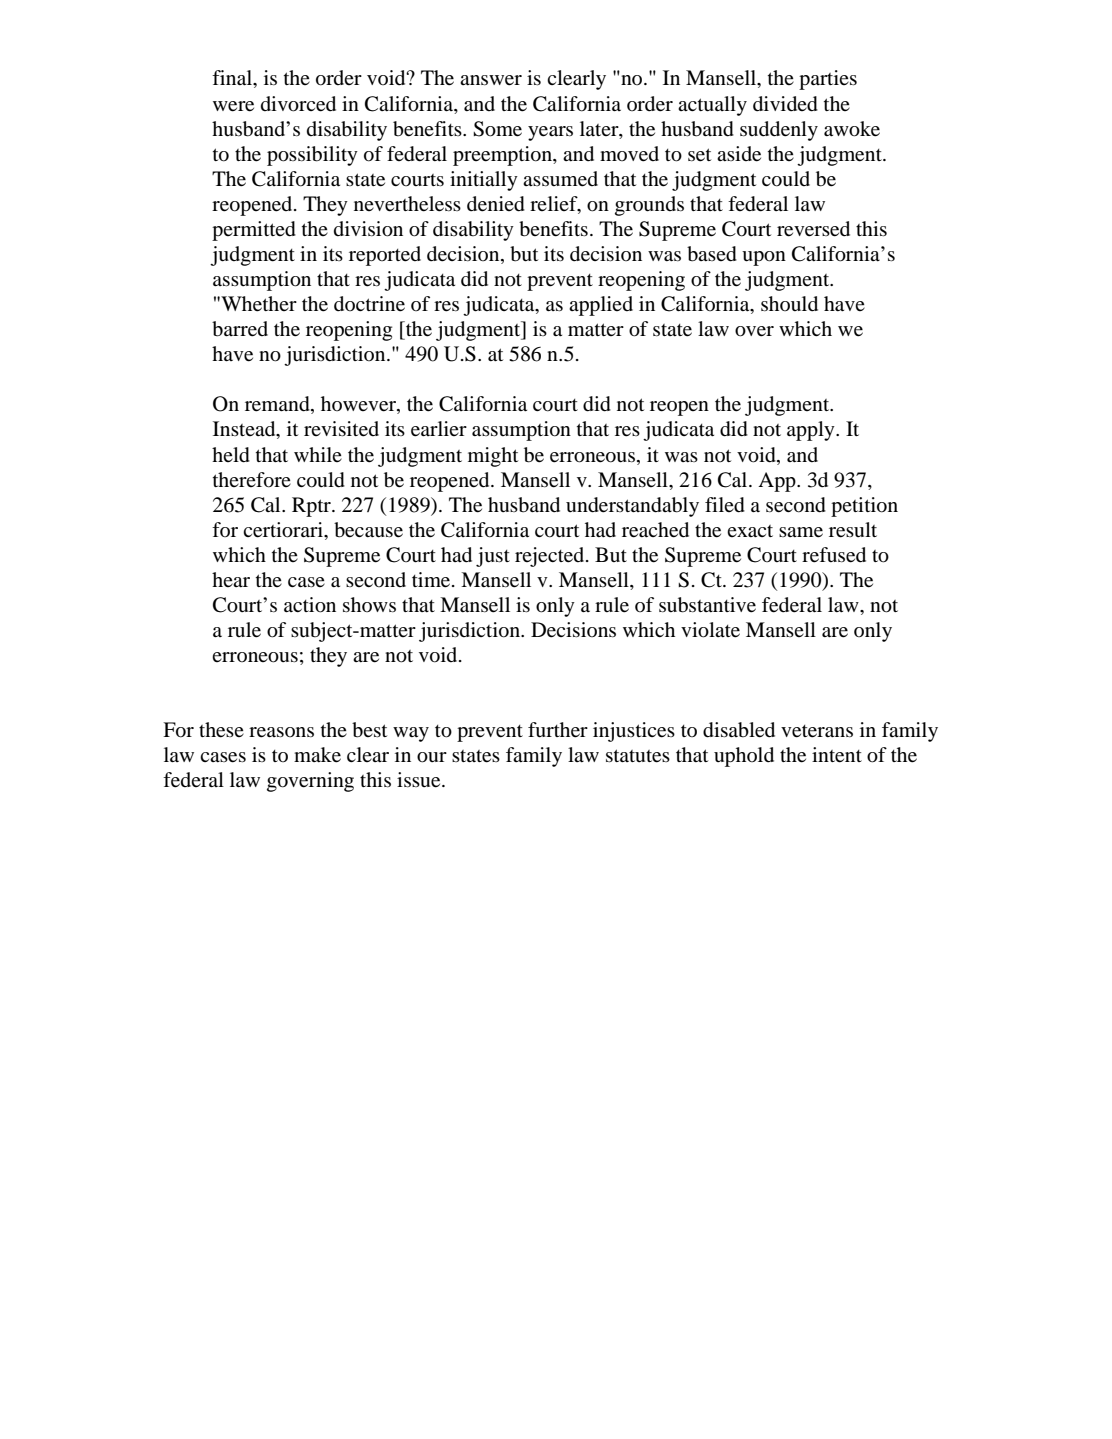 This screenshot has width=1112, height=1439. What do you see at coordinates (493, 457) in the screenshot?
I see `might` at bounding box center [493, 457].
